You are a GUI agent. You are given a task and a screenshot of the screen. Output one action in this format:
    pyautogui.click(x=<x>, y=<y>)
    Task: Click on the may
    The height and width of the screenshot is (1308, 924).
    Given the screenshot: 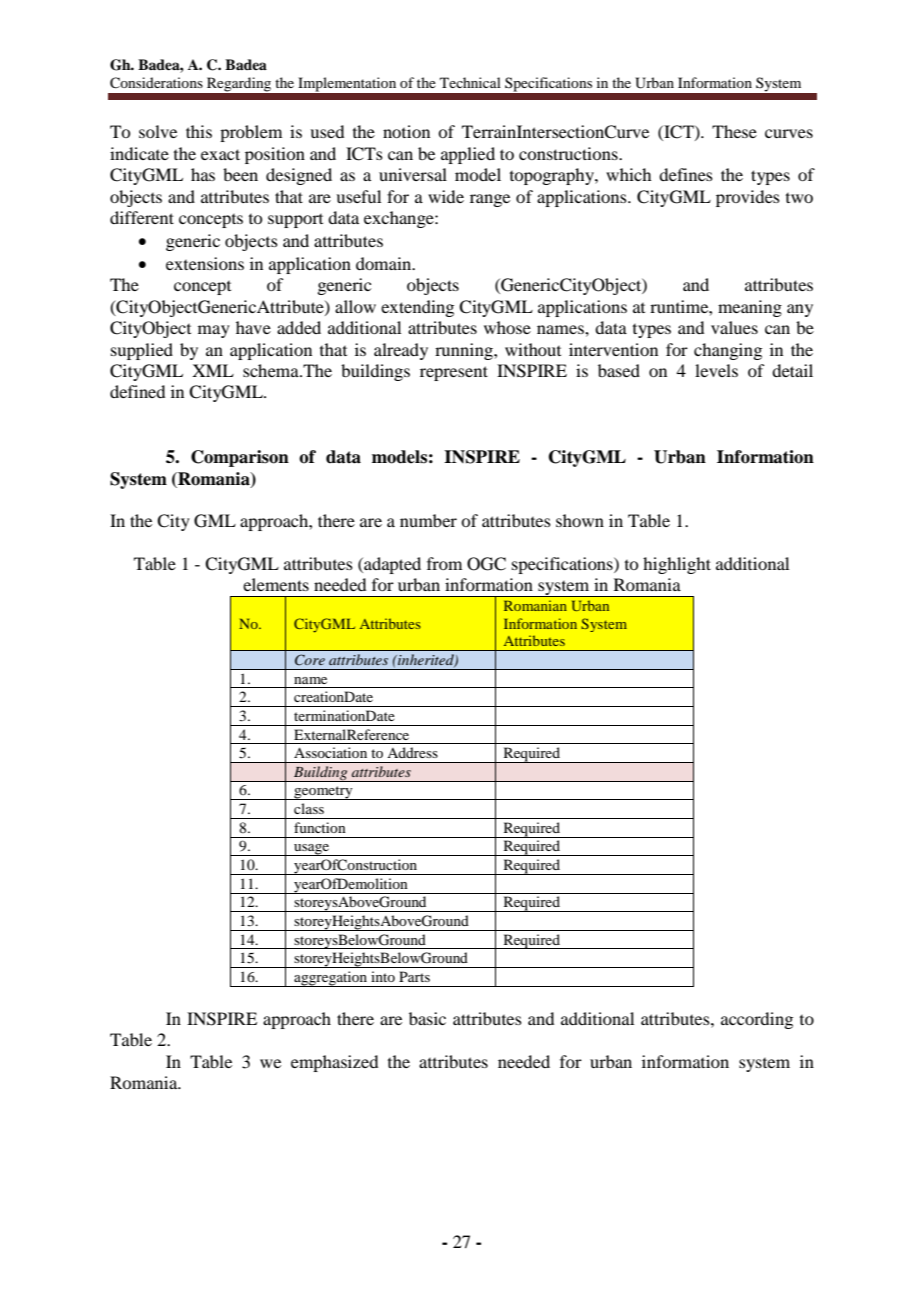 What is the action you would take?
    pyautogui.click(x=214, y=331)
